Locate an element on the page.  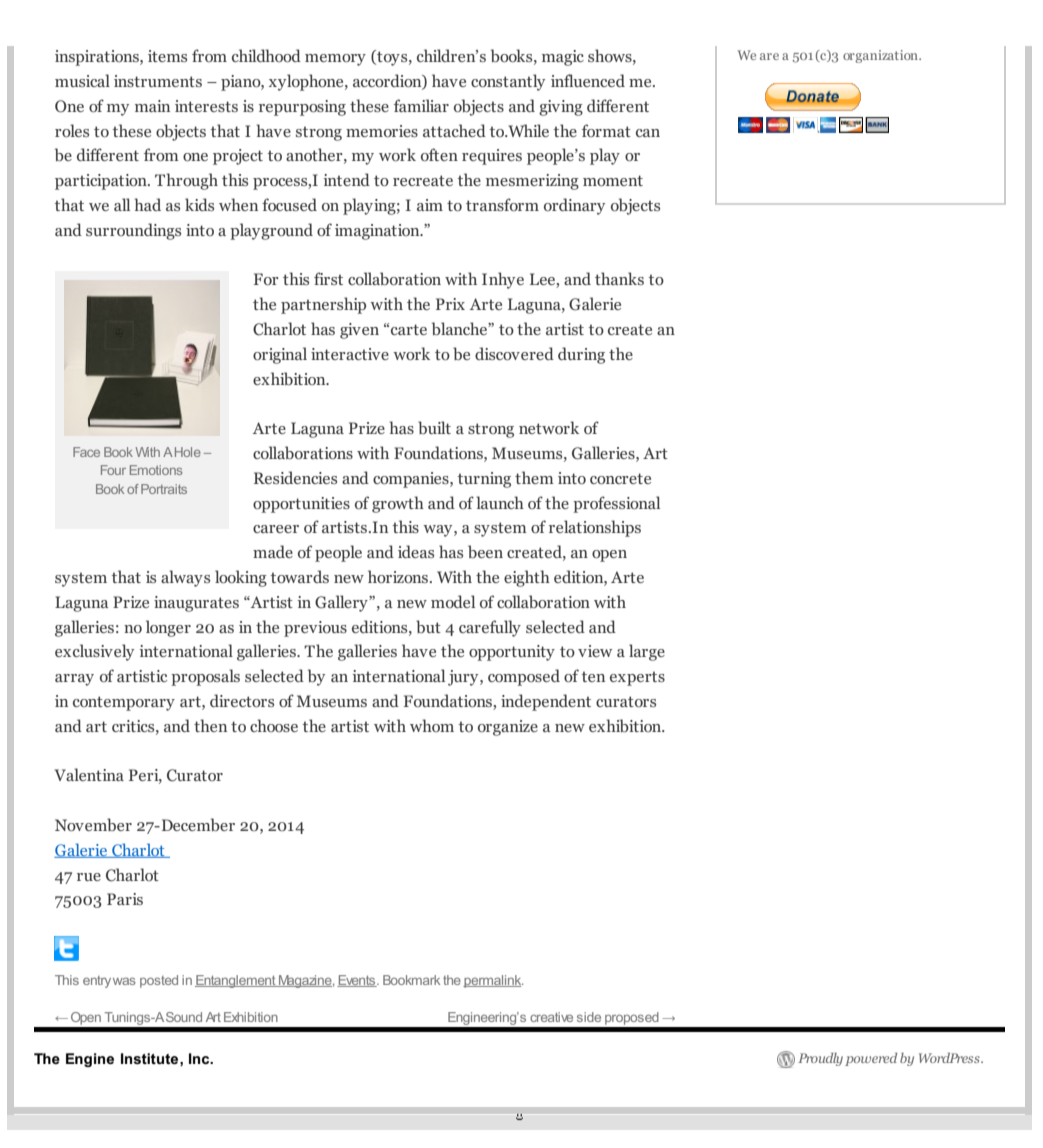
organization is located at coordinates (881, 56).
